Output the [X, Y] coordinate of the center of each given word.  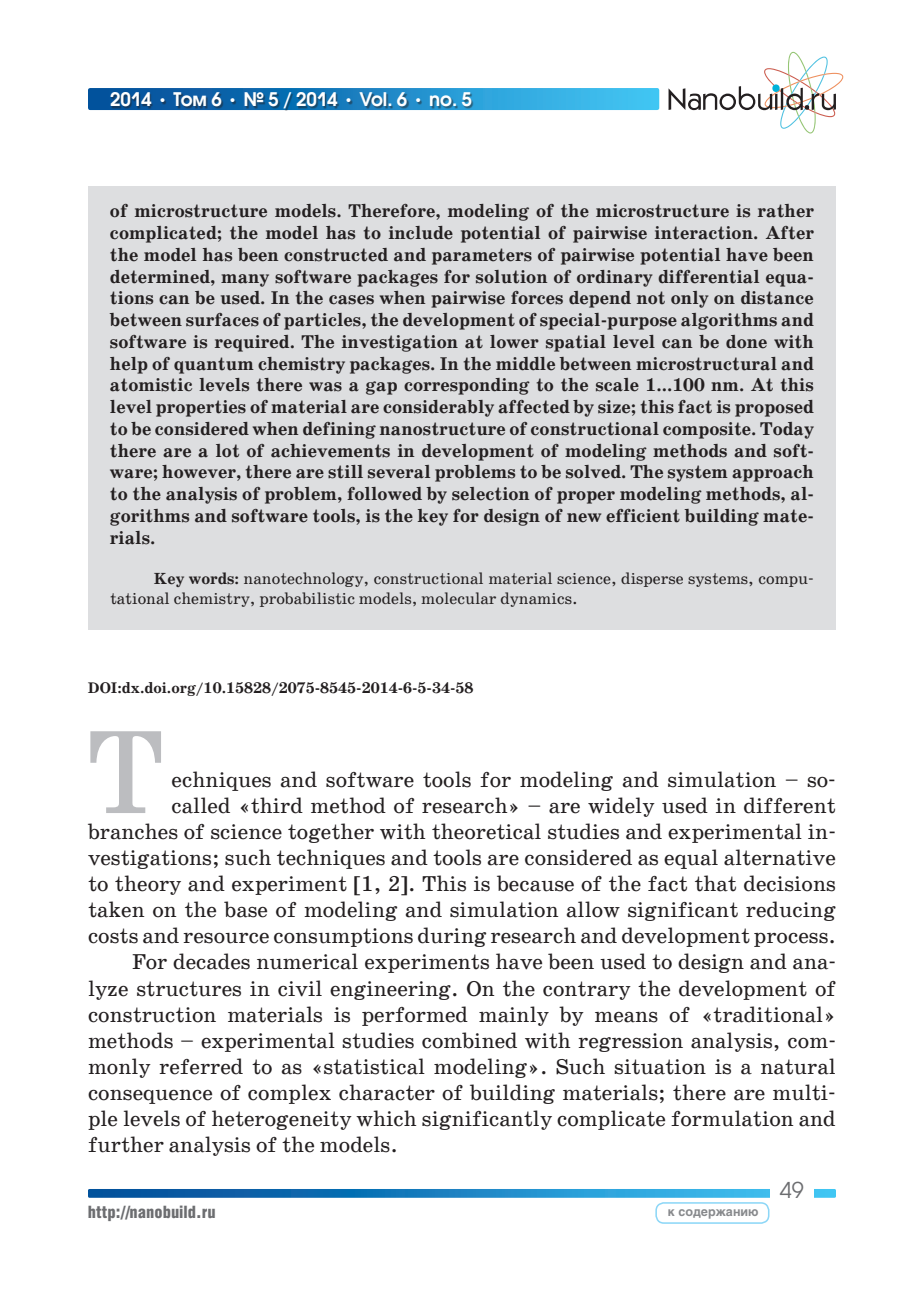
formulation [732, 1118]
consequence [150, 1097]
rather [786, 211]
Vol [373, 99]
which [386, 1118]
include [421, 233]
